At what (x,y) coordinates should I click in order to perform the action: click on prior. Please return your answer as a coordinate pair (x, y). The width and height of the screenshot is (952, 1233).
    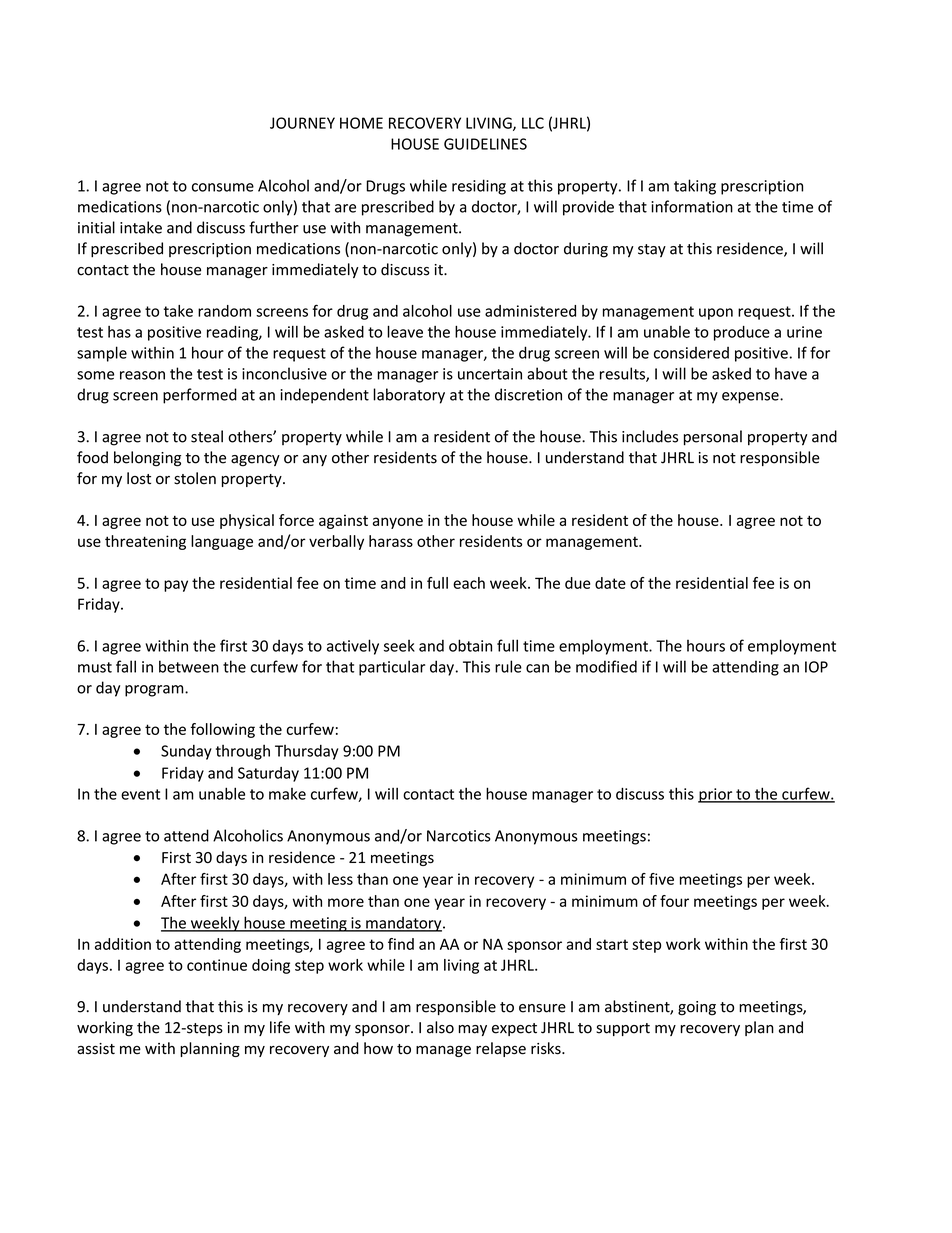
    Looking at the image, I should click on (716, 795).
